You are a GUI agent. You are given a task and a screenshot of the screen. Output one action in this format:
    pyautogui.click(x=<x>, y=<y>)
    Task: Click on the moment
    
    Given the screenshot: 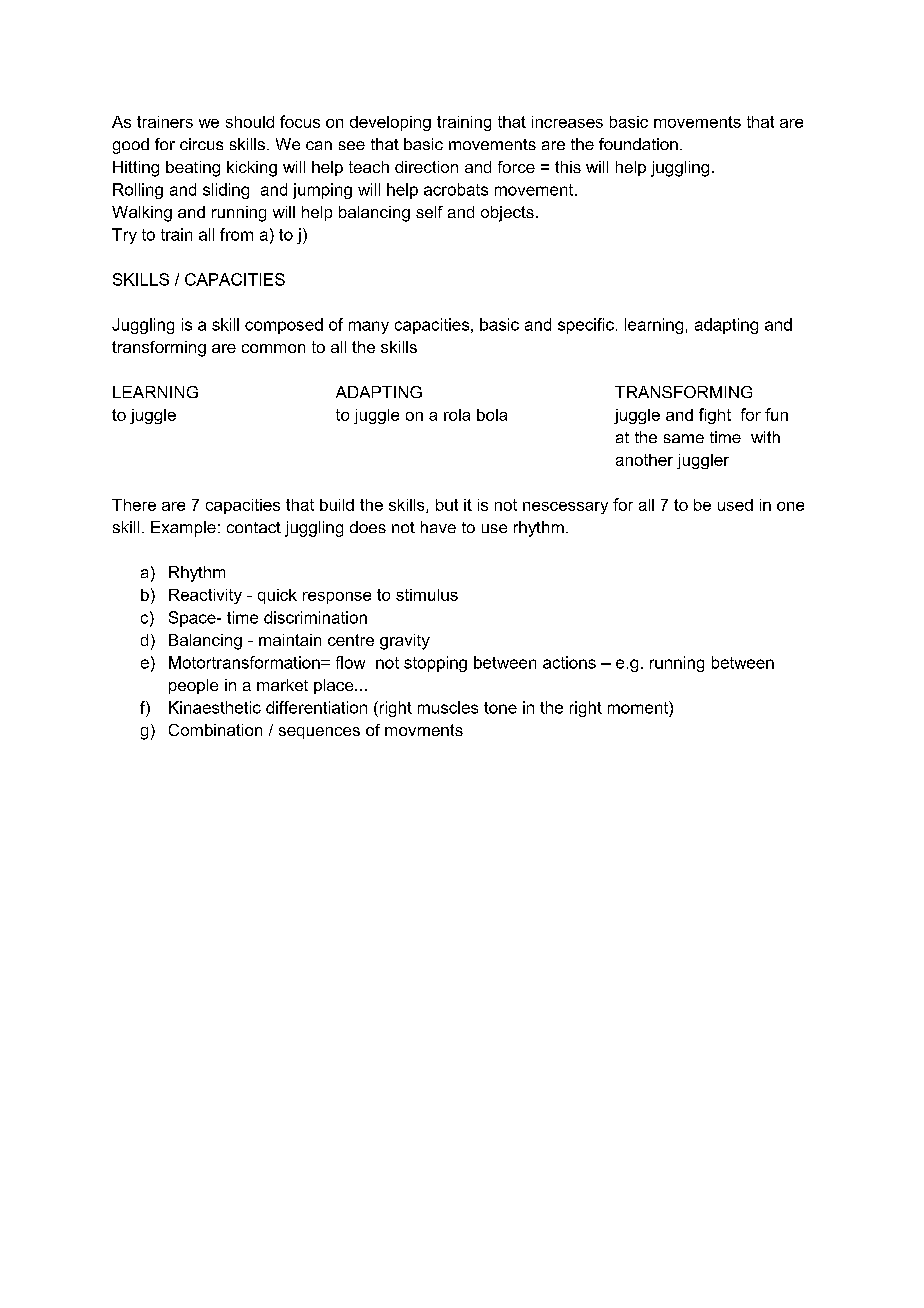 What is the action you would take?
    pyautogui.click(x=639, y=707)
